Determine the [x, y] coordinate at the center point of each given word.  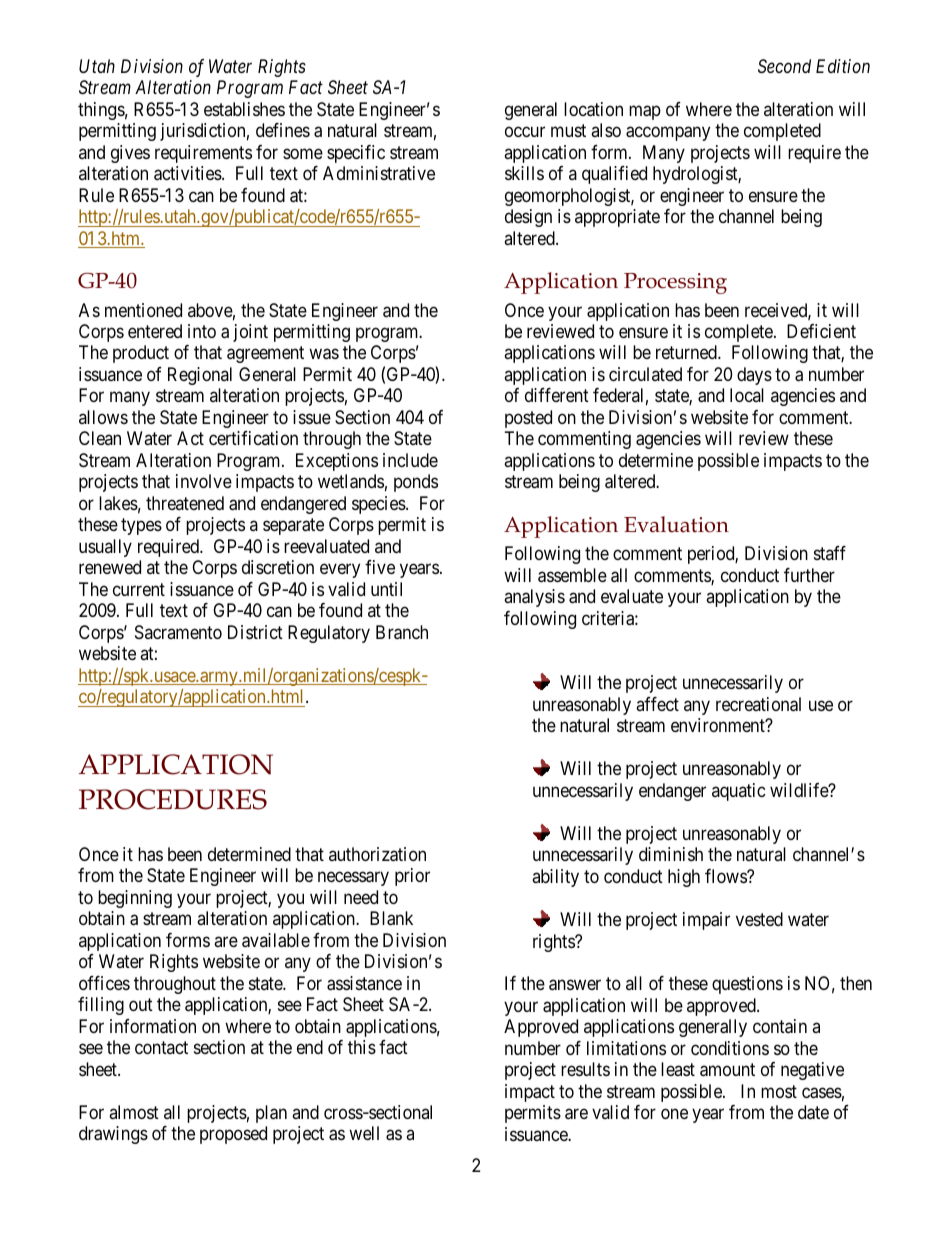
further [809, 575]
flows [726, 876]
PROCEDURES [173, 799]
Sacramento [178, 632]
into [202, 331]
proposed [233, 1135]
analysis [534, 598]
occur [525, 132]
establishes [244, 109]
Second [784, 66]
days [754, 376]
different [557, 395]
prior [412, 877]
